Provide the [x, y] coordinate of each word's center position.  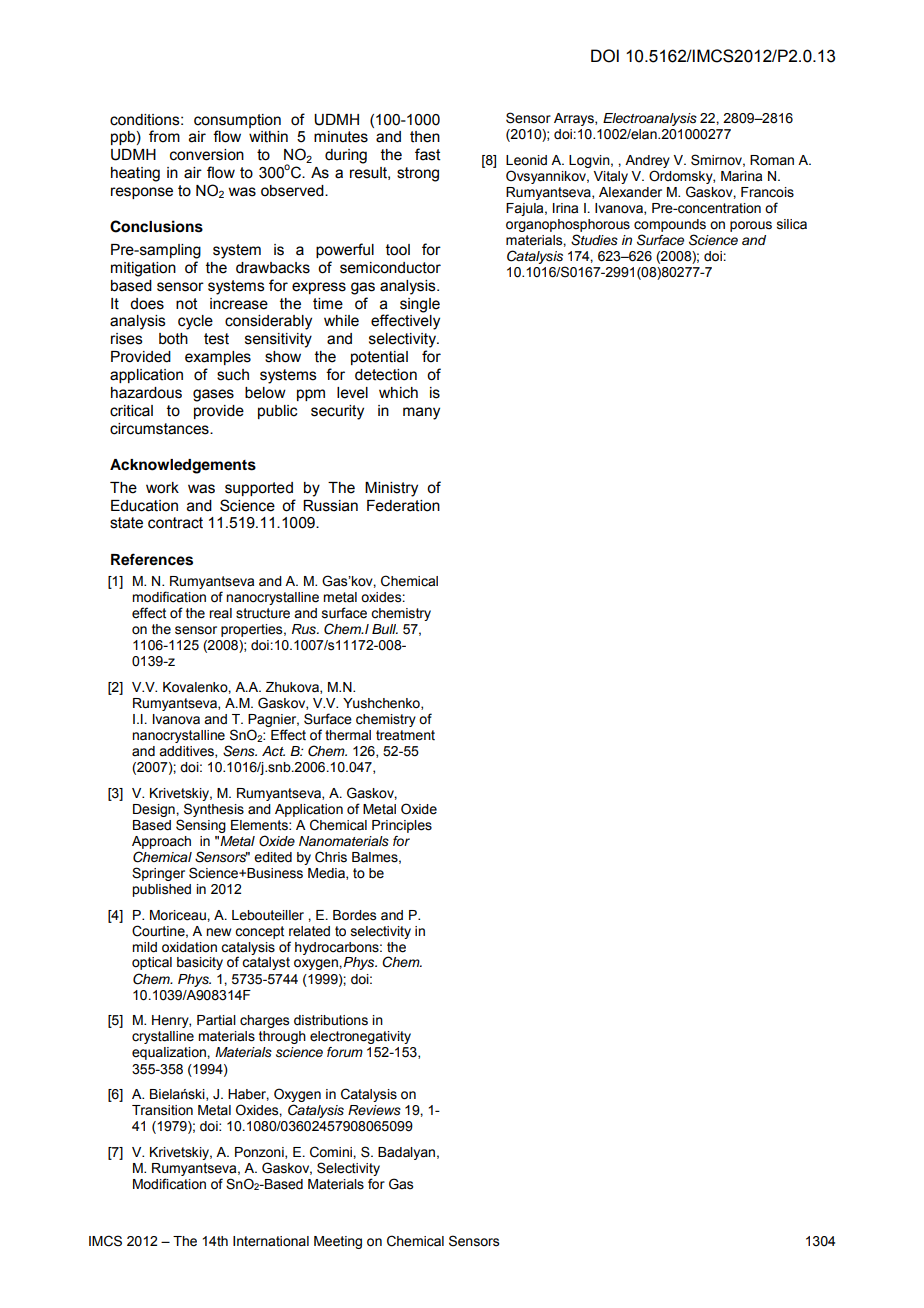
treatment [405, 735]
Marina [741, 176]
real [220, 613]
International [271, 1241]
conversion [207, 155]
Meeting [338, 1242]
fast [428, 154]
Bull [385, 629]
